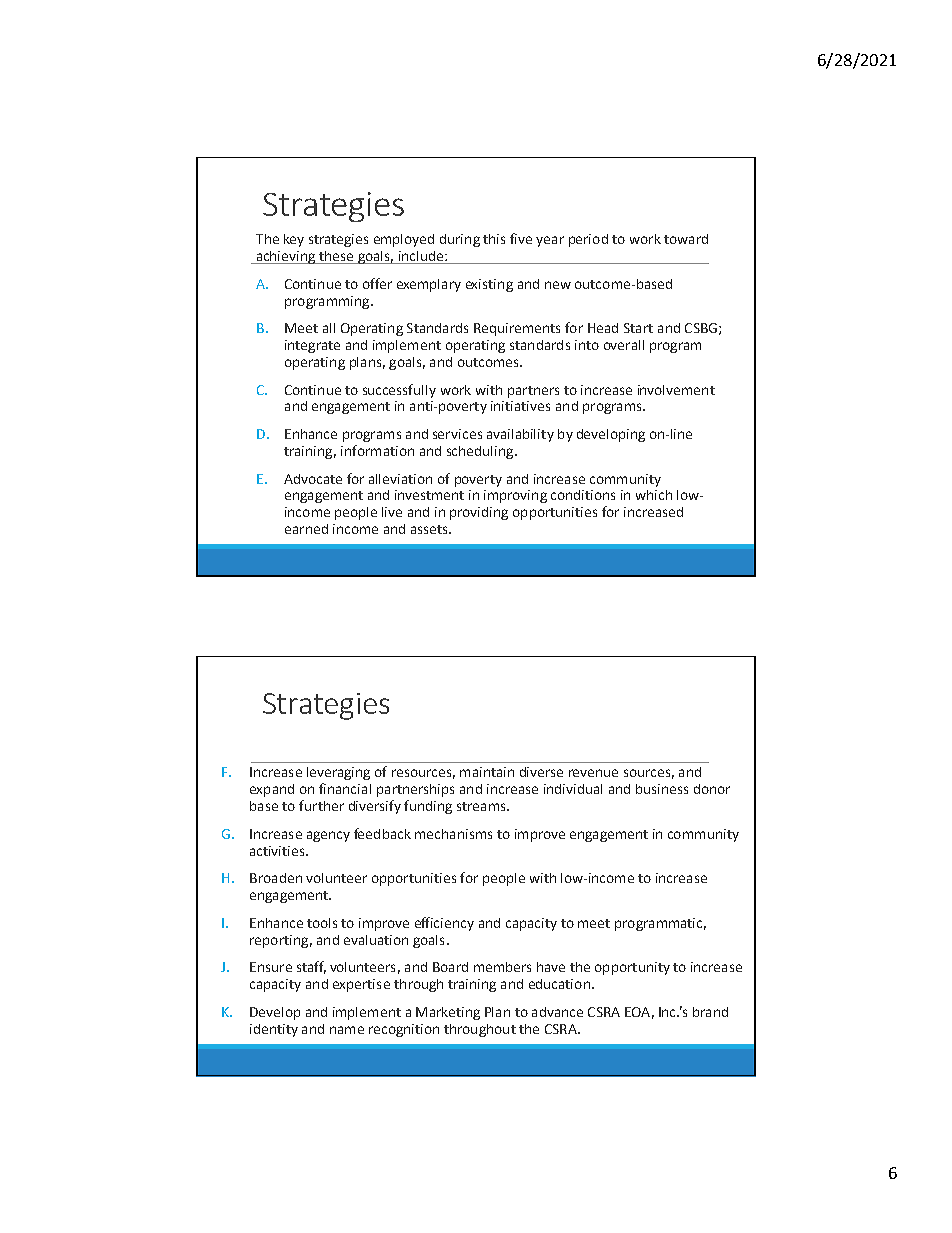 The height and width of the screenshot is (1233, 952). I want to click on maintain, so click(487, 772).
